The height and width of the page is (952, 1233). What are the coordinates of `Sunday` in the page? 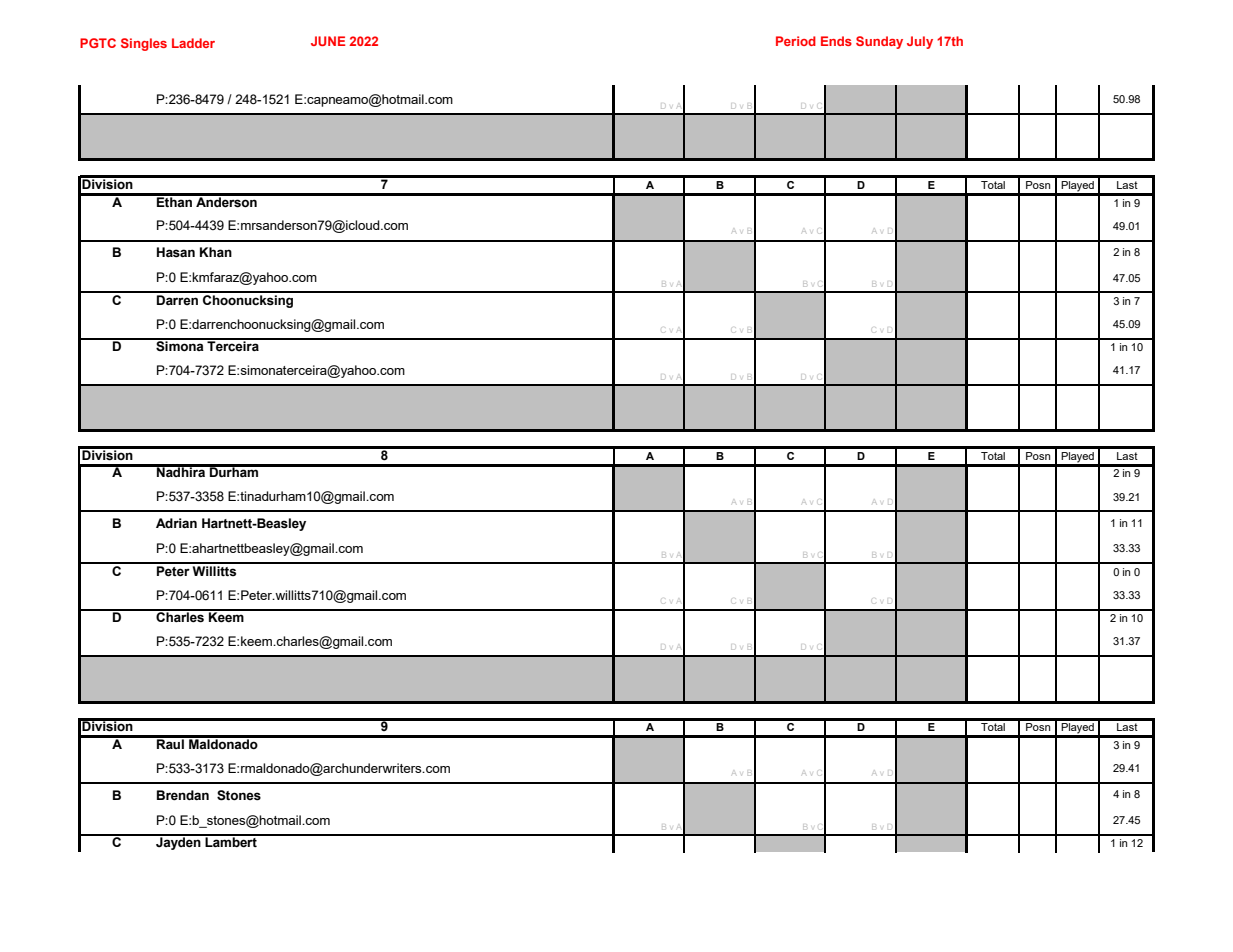 It's located at (879, 42).
